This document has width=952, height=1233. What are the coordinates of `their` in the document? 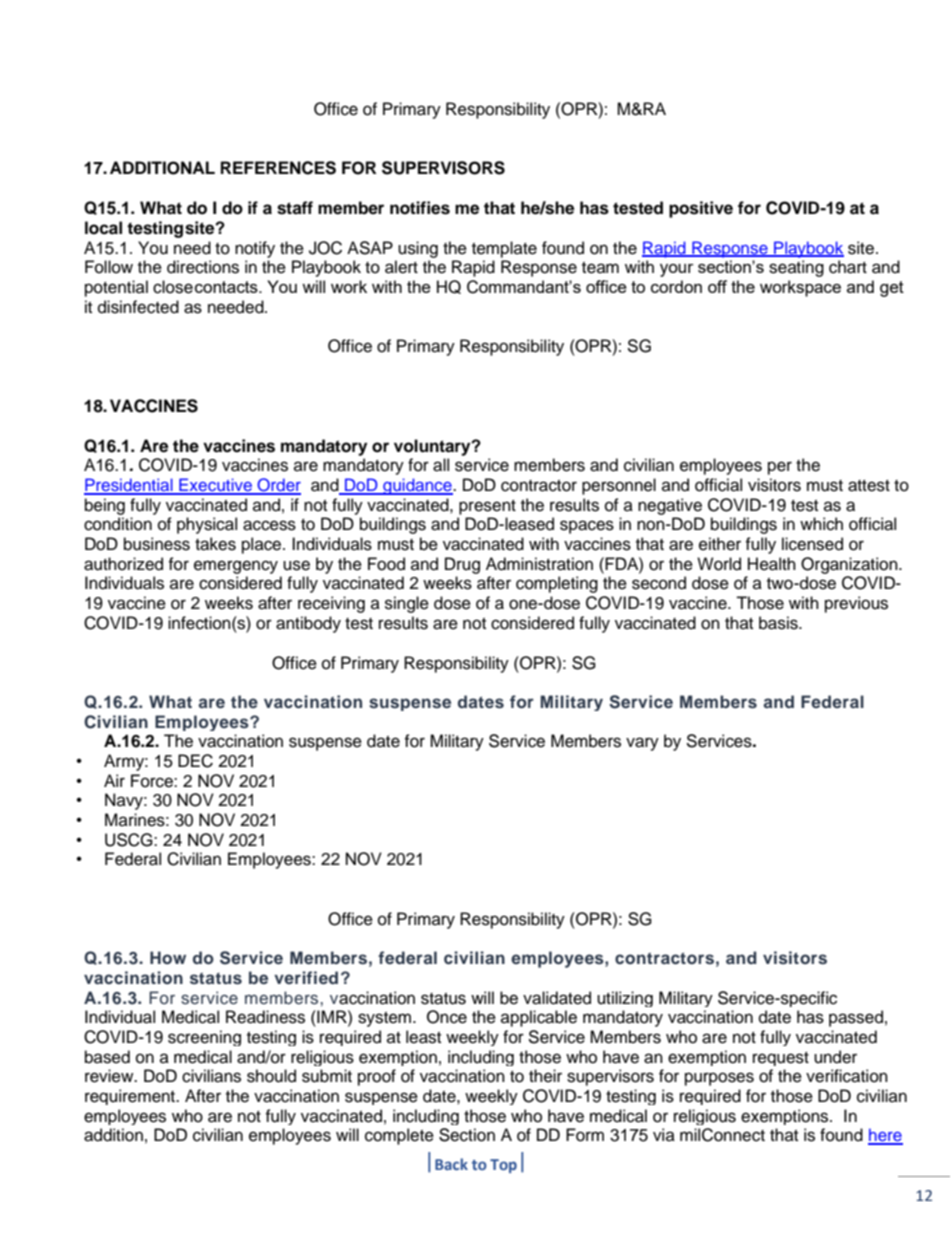 It's located at (545, 1076).
